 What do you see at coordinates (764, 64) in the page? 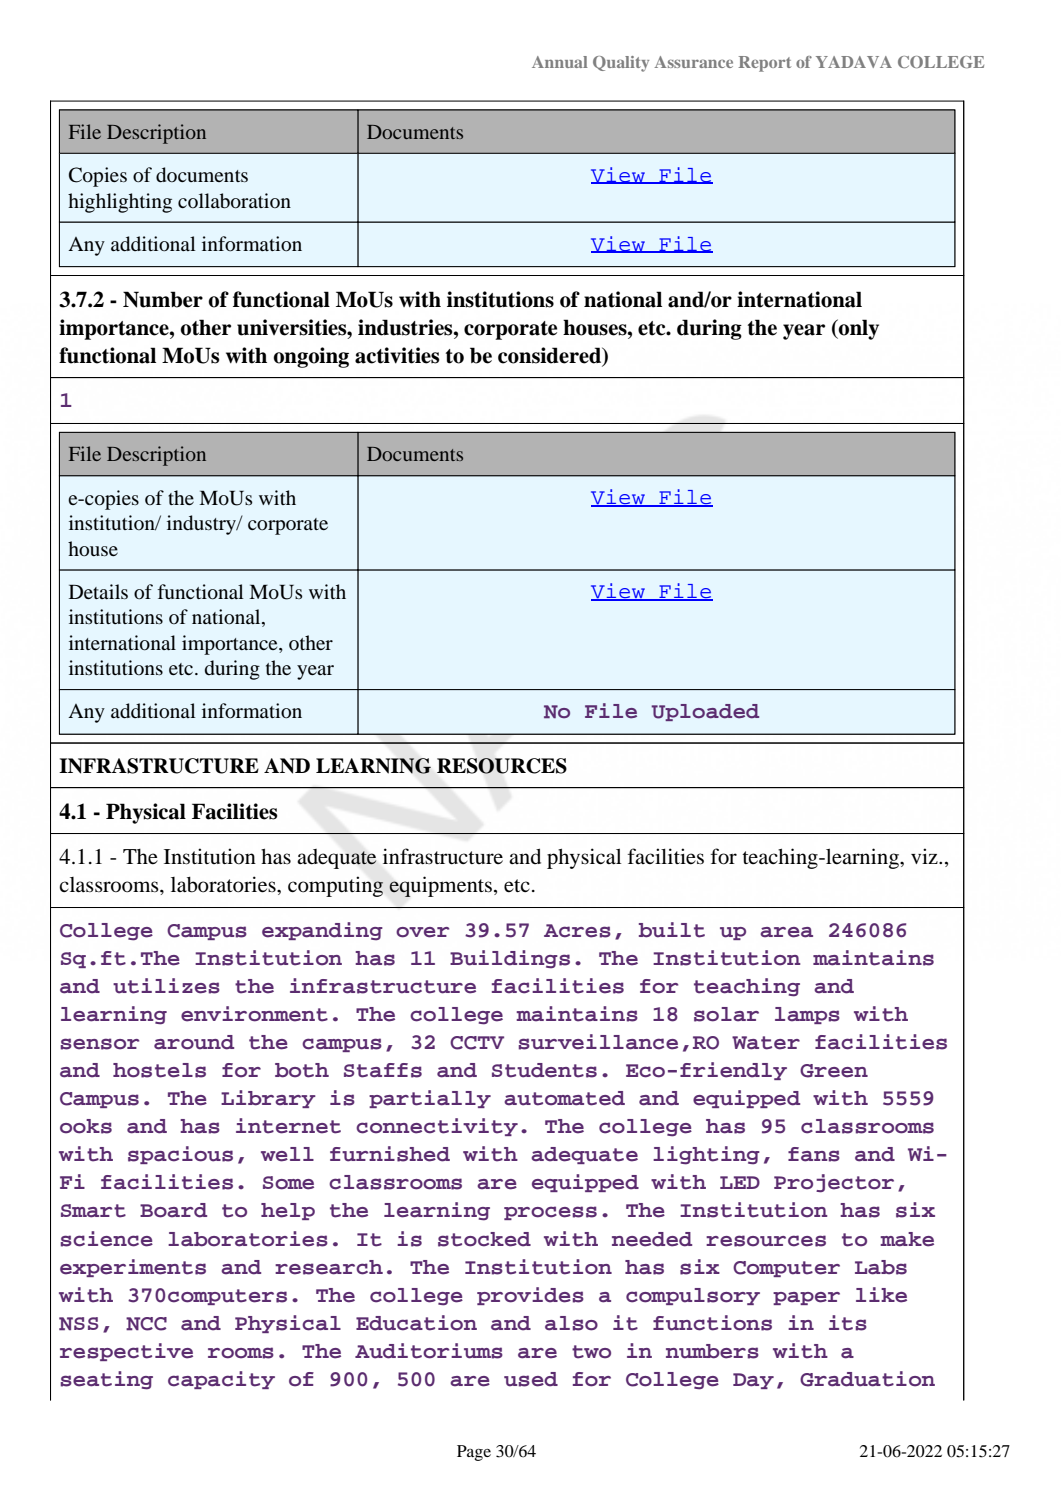
I see `Report` at bounding box center [764, 64].
